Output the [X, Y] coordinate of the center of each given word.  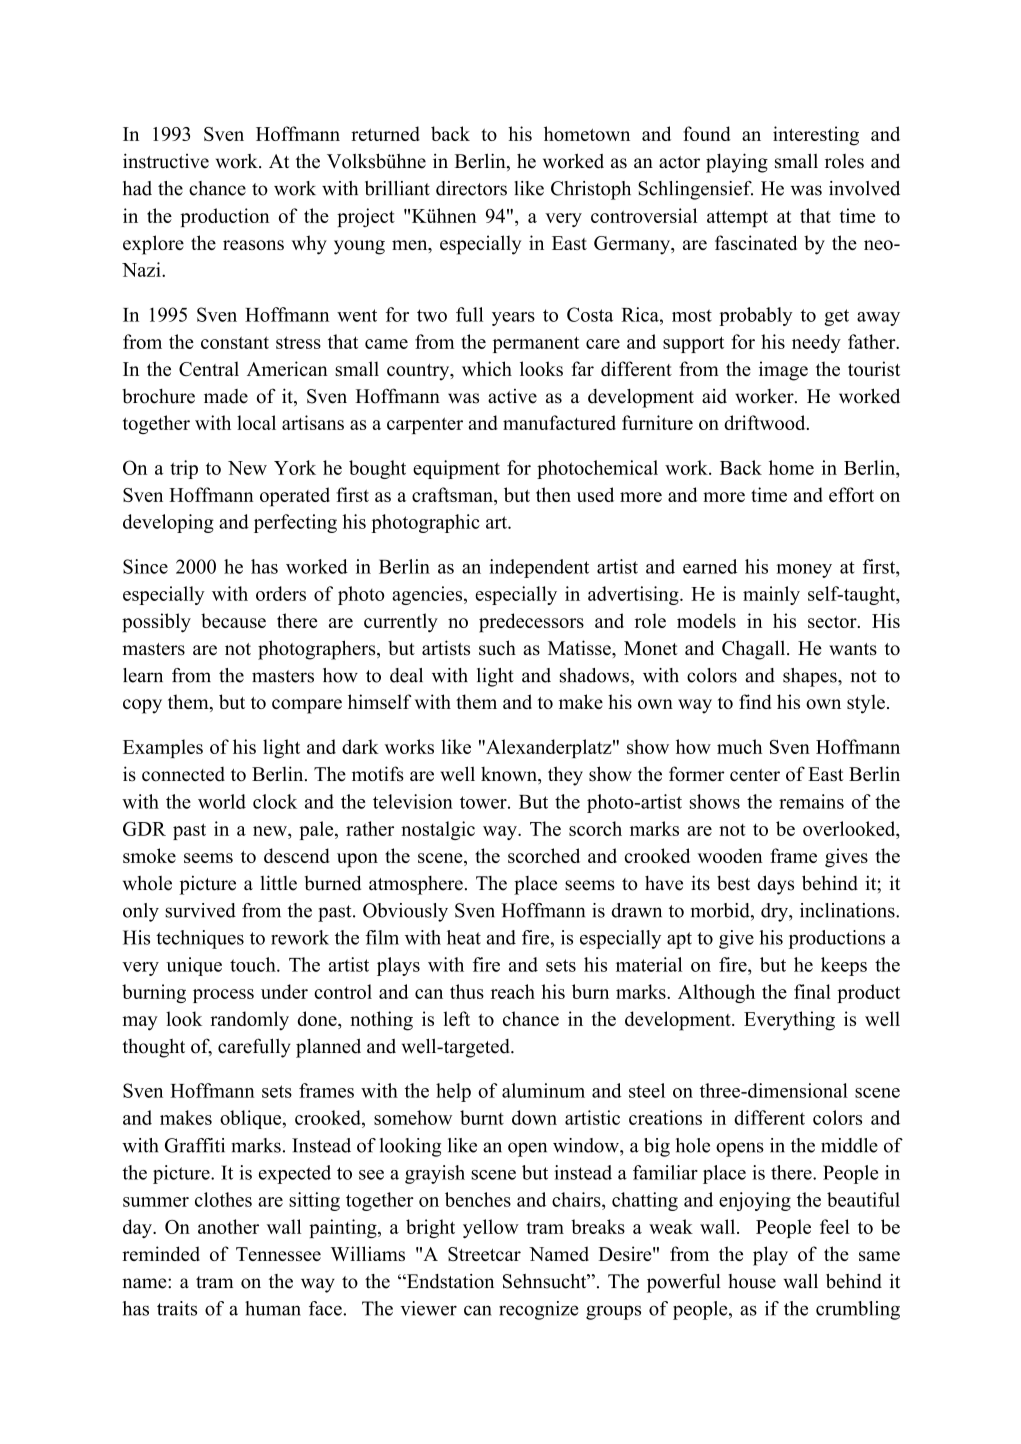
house [752, 1281]
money [804, 571]
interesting [816, 136]
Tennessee [278, 1254]
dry [775, 912]
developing [168, 523]
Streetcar [484, 1254]
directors [471, 188]
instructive [166, 161]
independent [539, 568]
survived [200, 910]
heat [464, 937]
